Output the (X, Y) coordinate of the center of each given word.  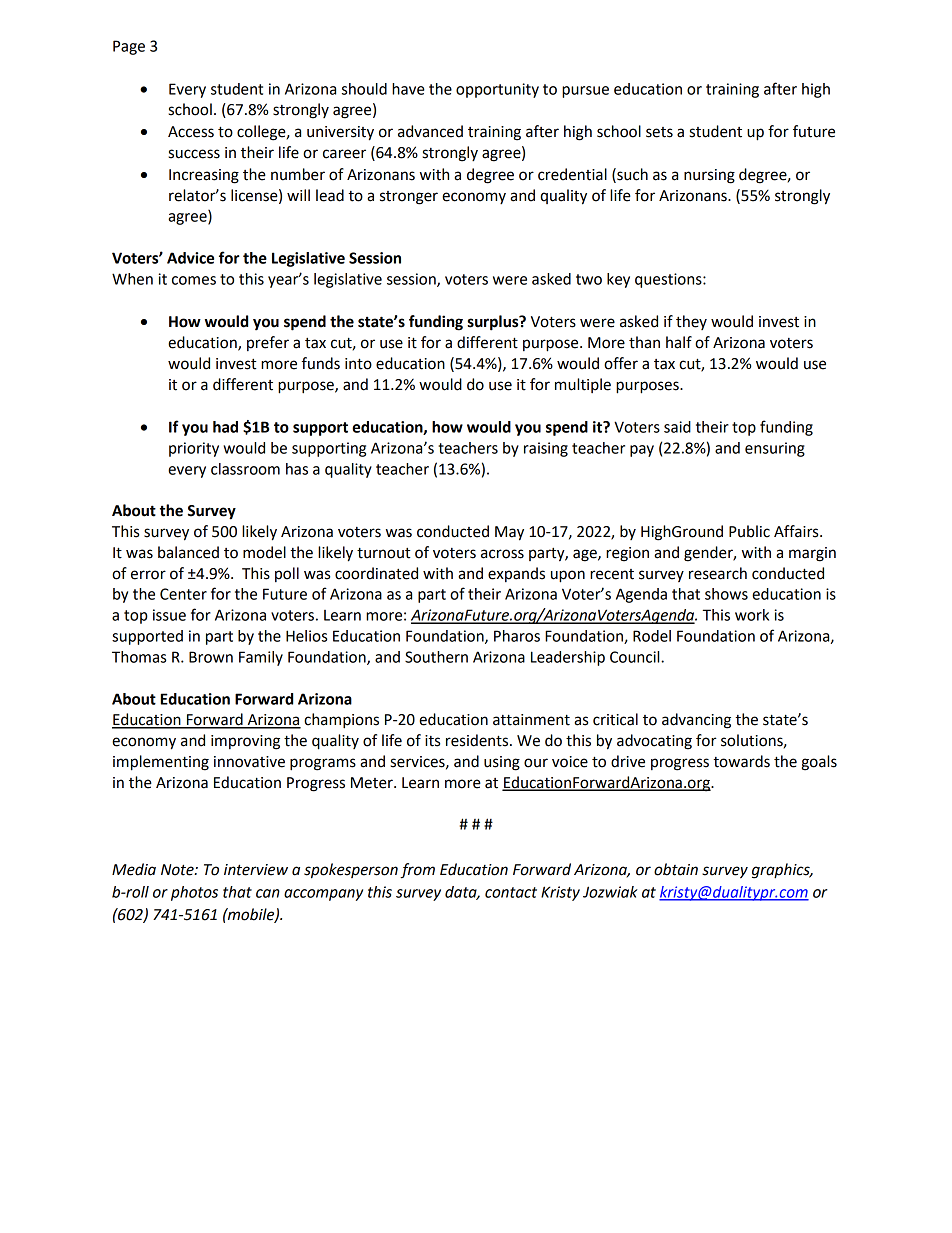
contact (511, 892)
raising (546, 449)
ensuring (775, 449)
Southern (436, 657)
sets (659, 132)
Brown (211, 657)
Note (178, 870)
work (752, 615)
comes (194, 280)
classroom (245, 469)
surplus (494, 323)
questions (669, 280)
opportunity (497, 90)
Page (129, 47)
